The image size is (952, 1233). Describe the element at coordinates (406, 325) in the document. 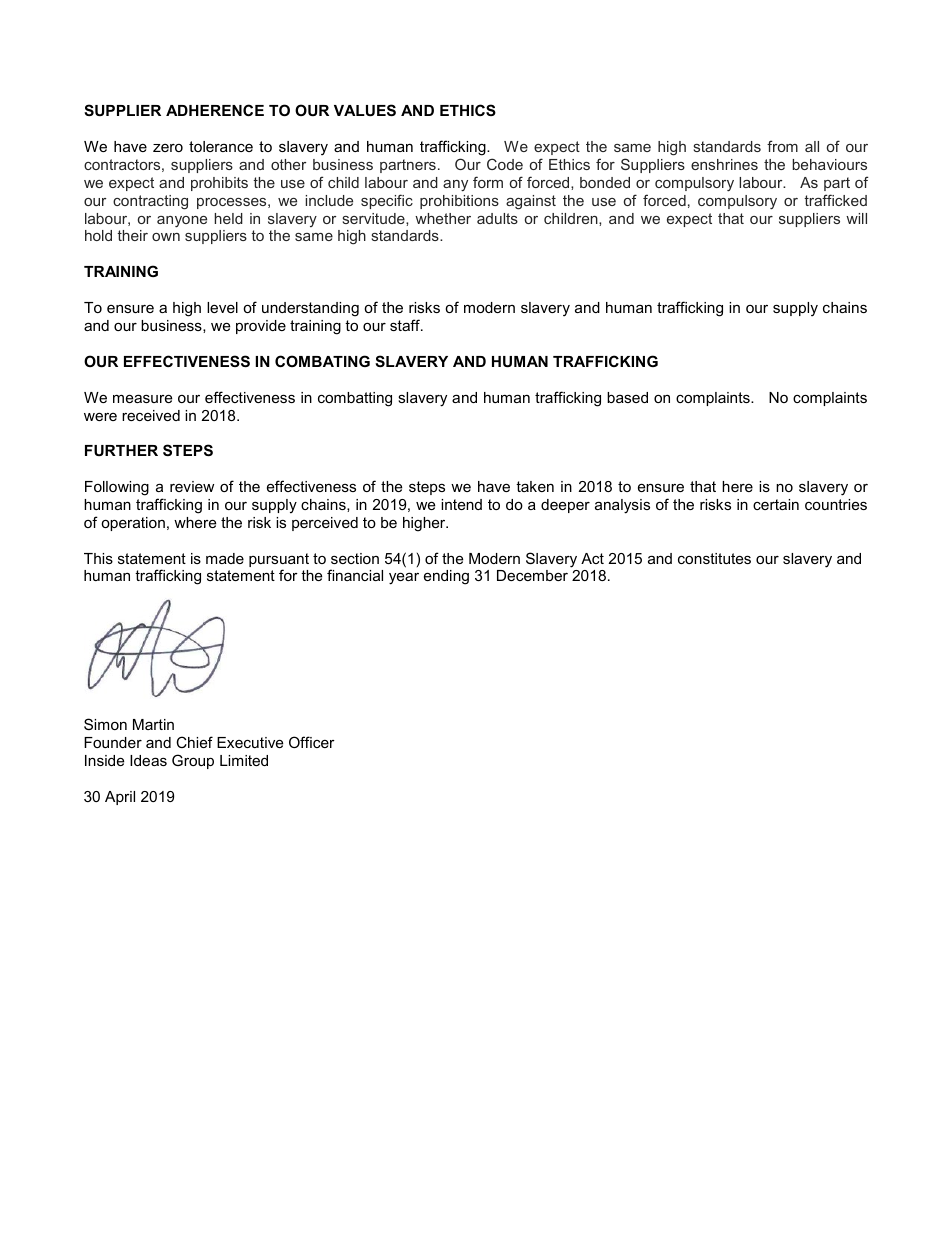

I see `staff` at that location.
